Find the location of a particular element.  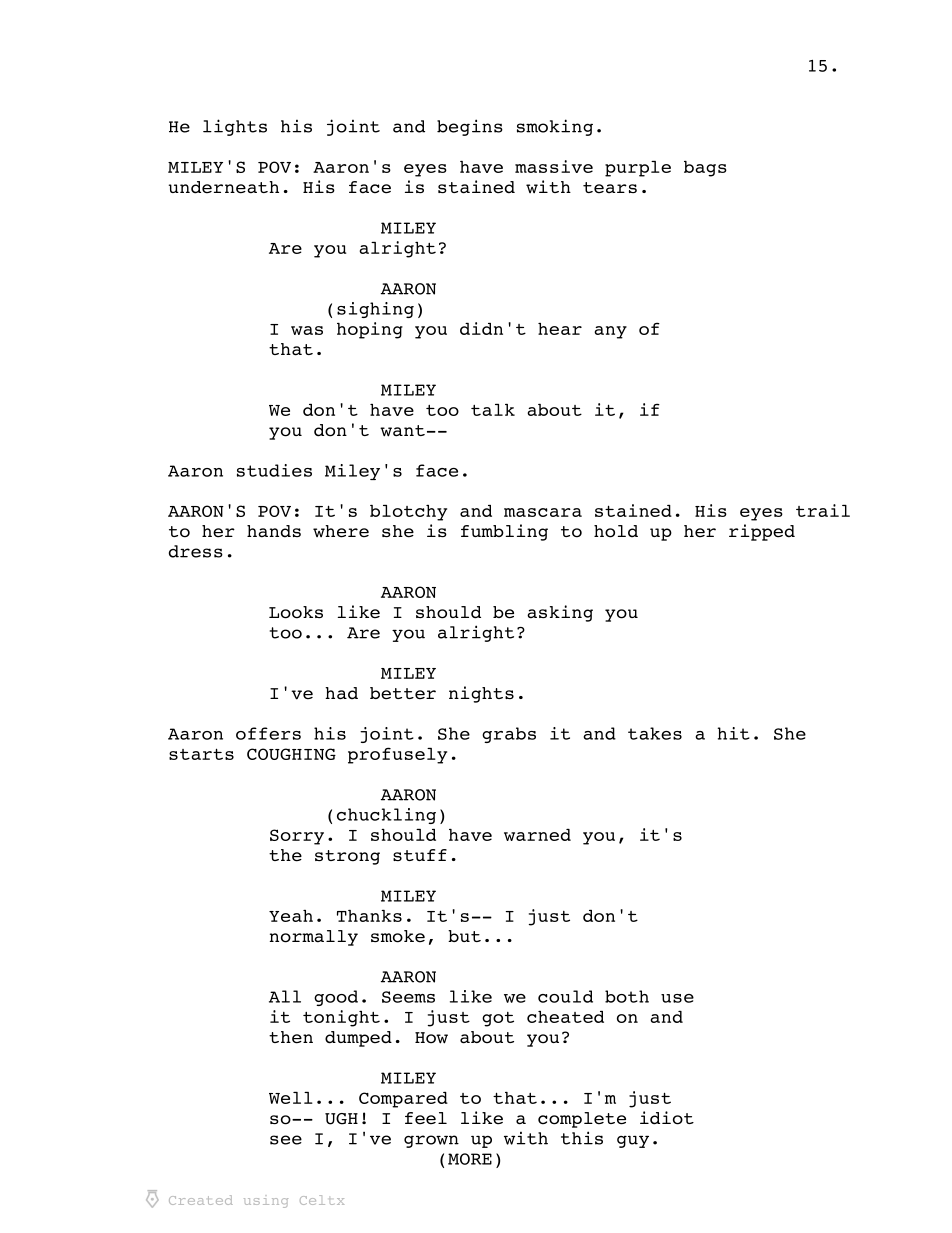

warned is located at coordinates (537, 835).
